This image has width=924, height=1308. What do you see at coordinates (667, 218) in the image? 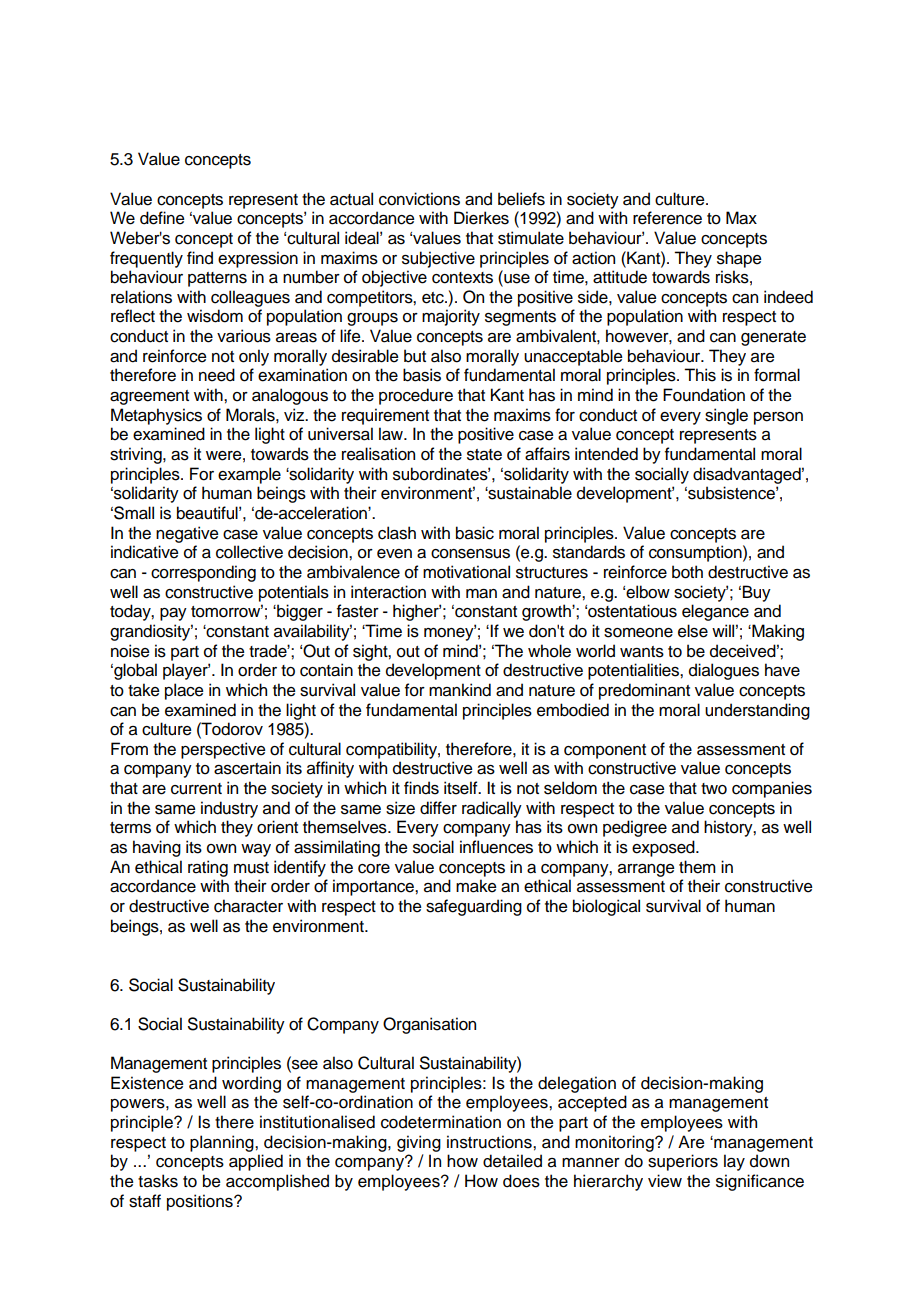
I see `reference` at bounding box center [667, 218].
